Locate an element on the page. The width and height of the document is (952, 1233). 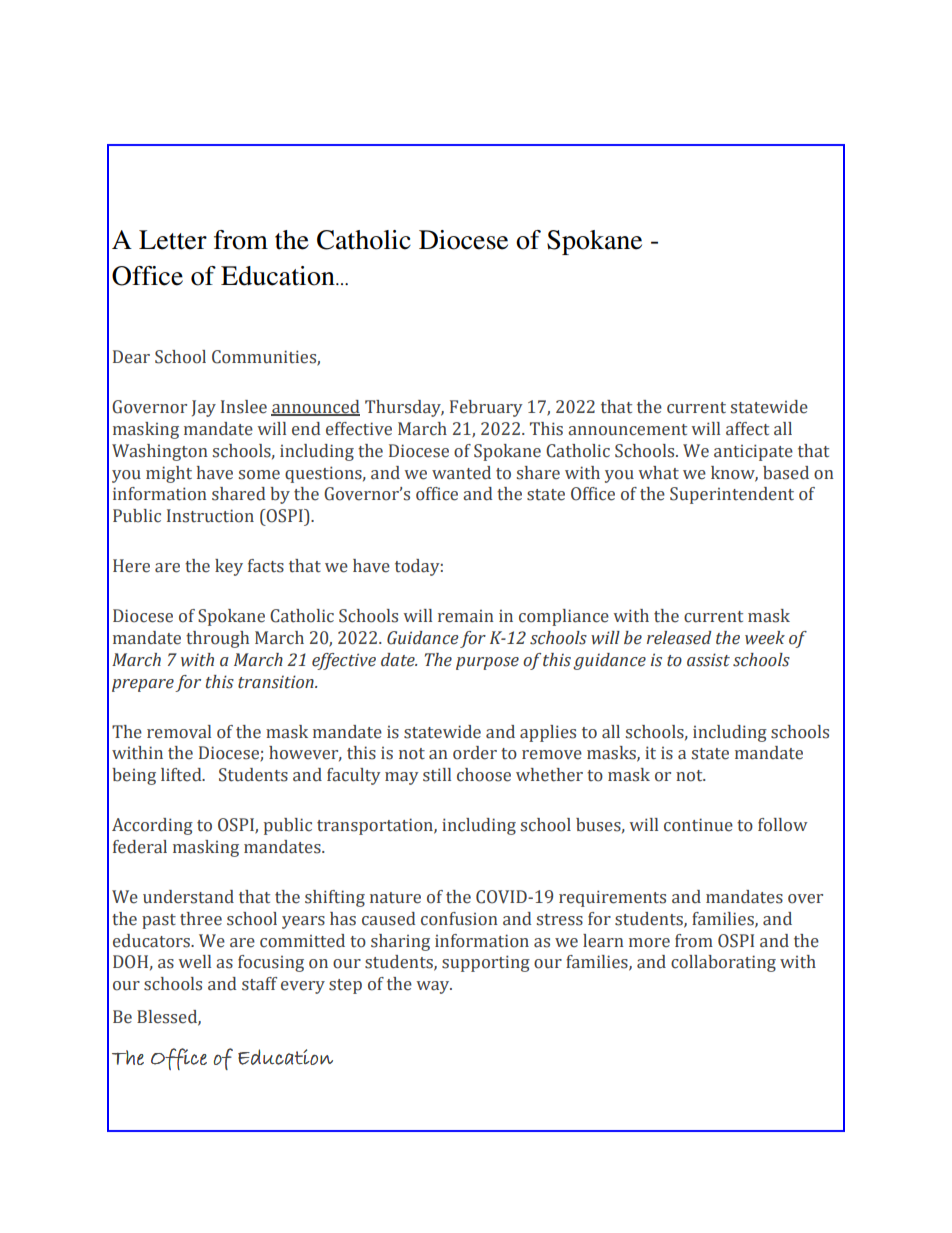
supporting is located at coordinates (486, 963).
